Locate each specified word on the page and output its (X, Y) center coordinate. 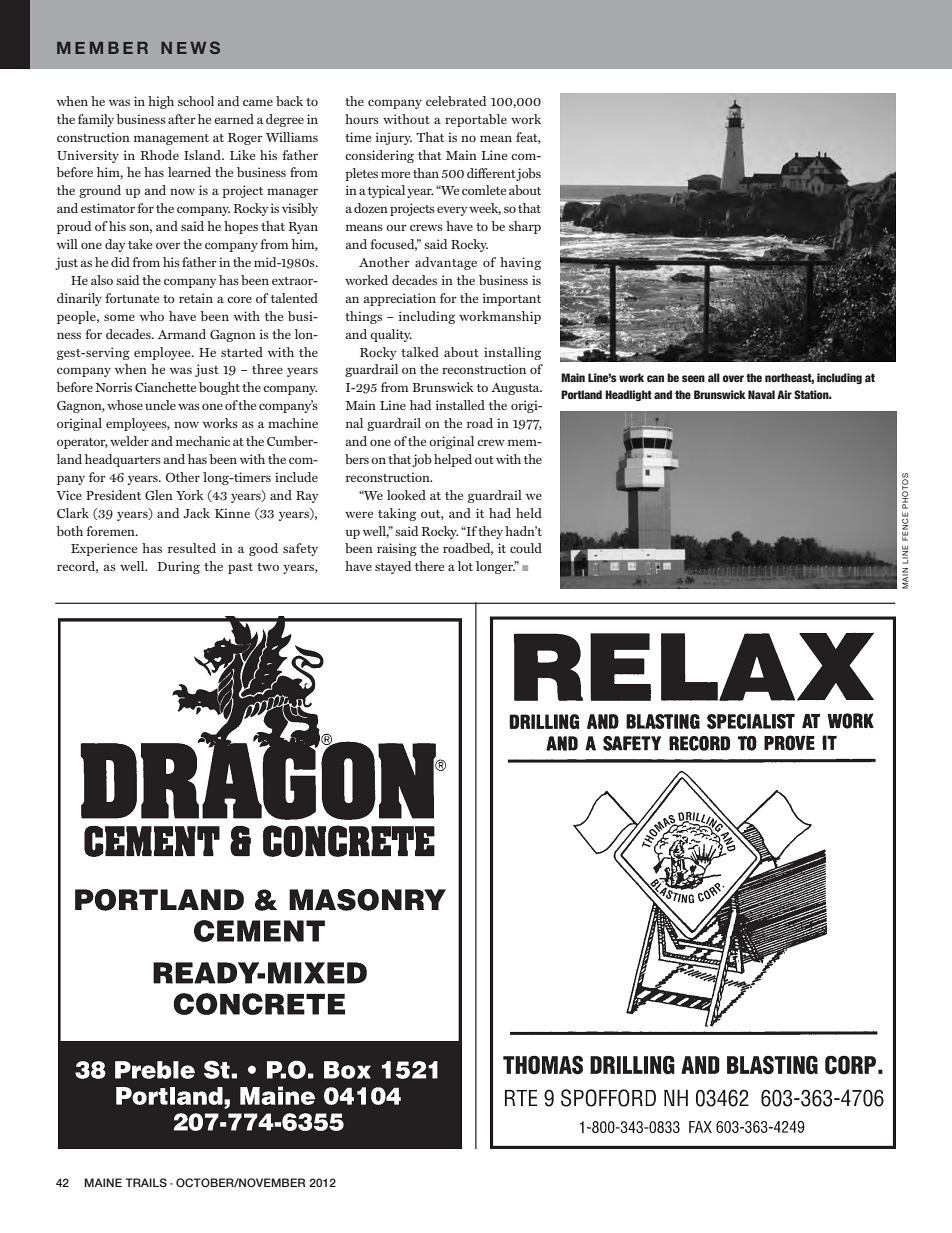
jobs (528, 174)
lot (465, 566)
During (178, 567)
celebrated (456, 101)
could (526, 548)
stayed (393, 567)
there (429, 566)
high (161, 102)
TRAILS (146, 1182)
